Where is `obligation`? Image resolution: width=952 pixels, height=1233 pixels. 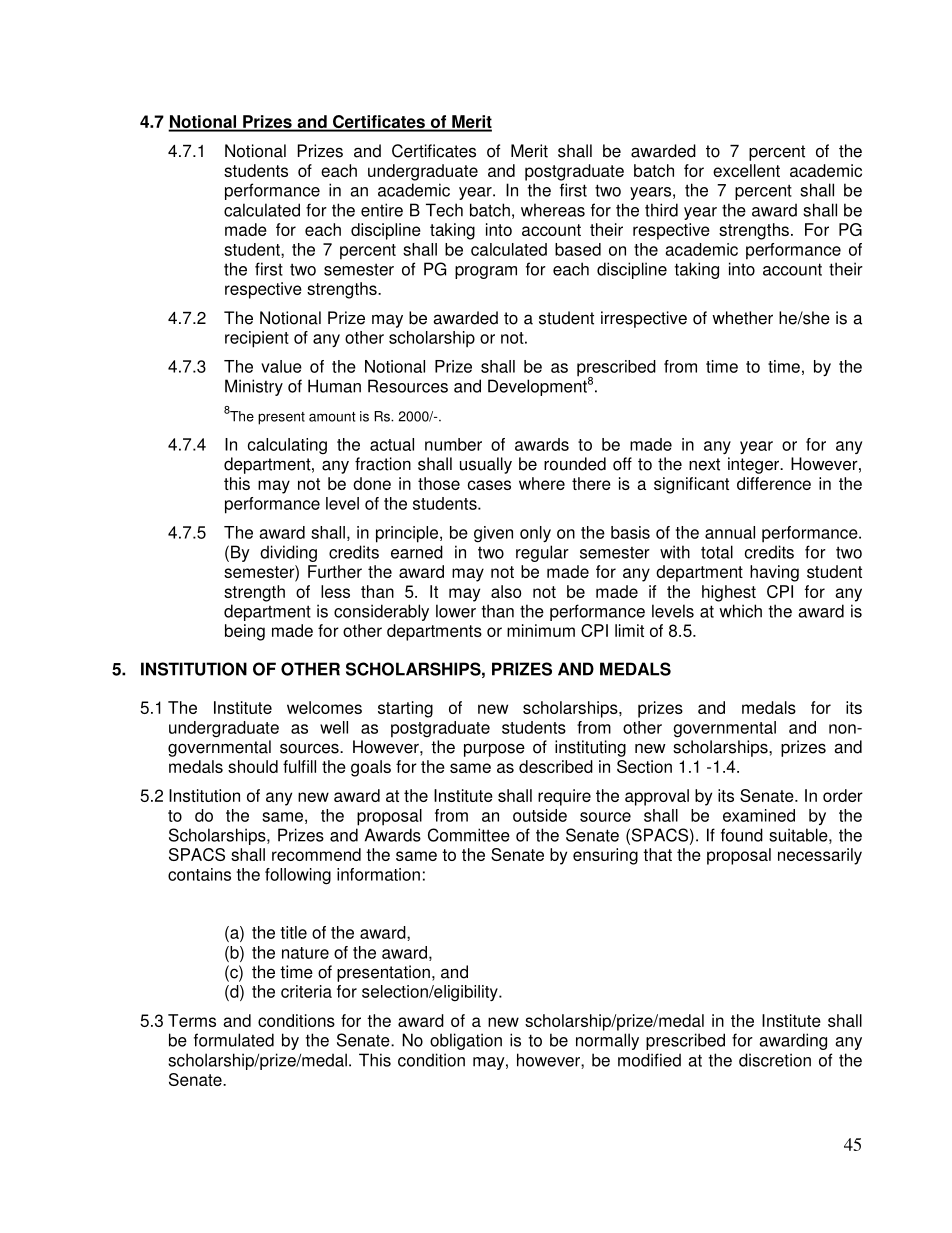
obligation is located at coordinates (466, 1041).
